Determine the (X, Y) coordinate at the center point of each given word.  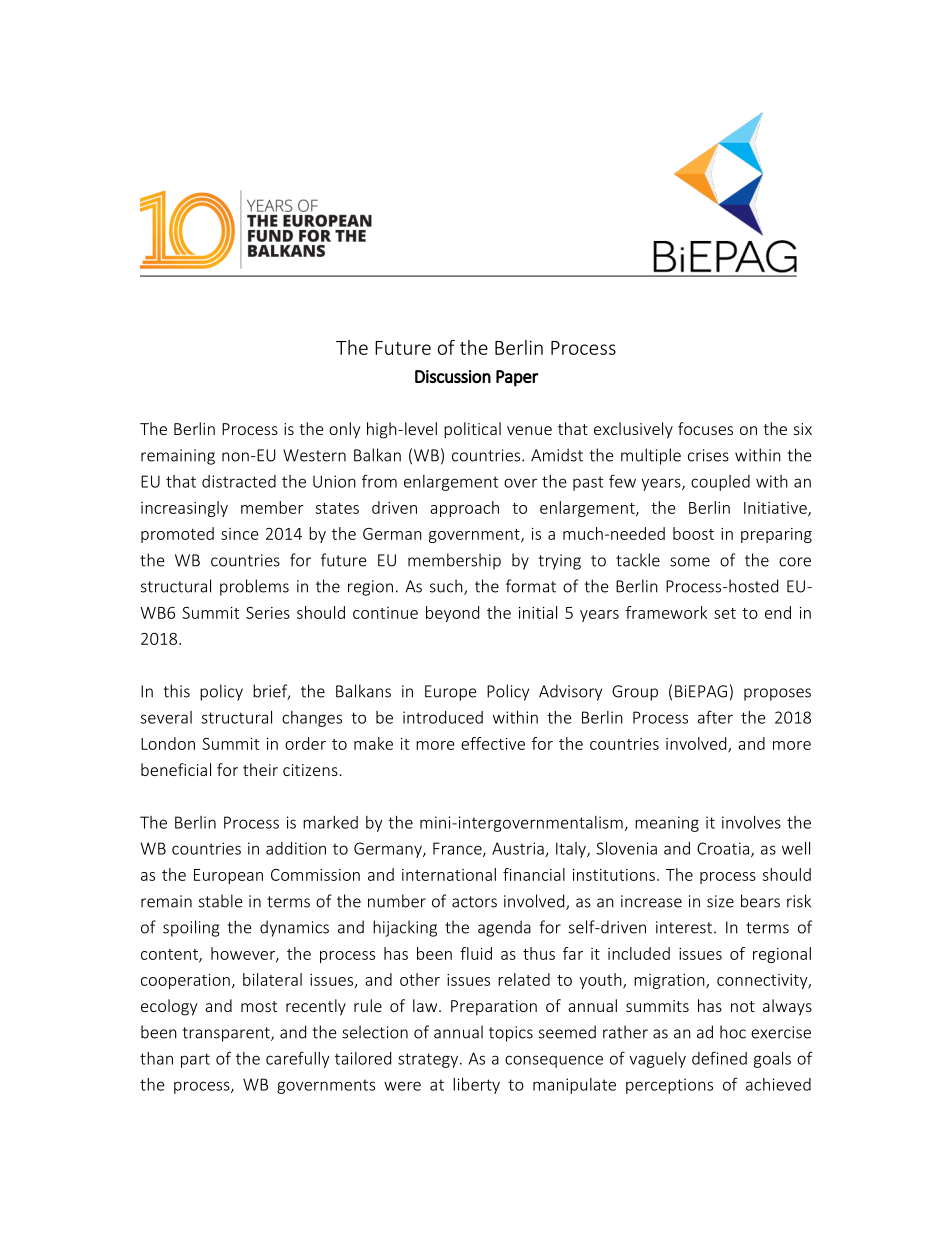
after (715, 717)
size (720, 901)
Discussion (453, 376)
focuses (705, 428)
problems (254, 587)
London (168, 743)
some (690, 562)
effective (493, 743)
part (195, 1060)
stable (221, 901)
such (447, 587)
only (344, 430)
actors (474, 902)
